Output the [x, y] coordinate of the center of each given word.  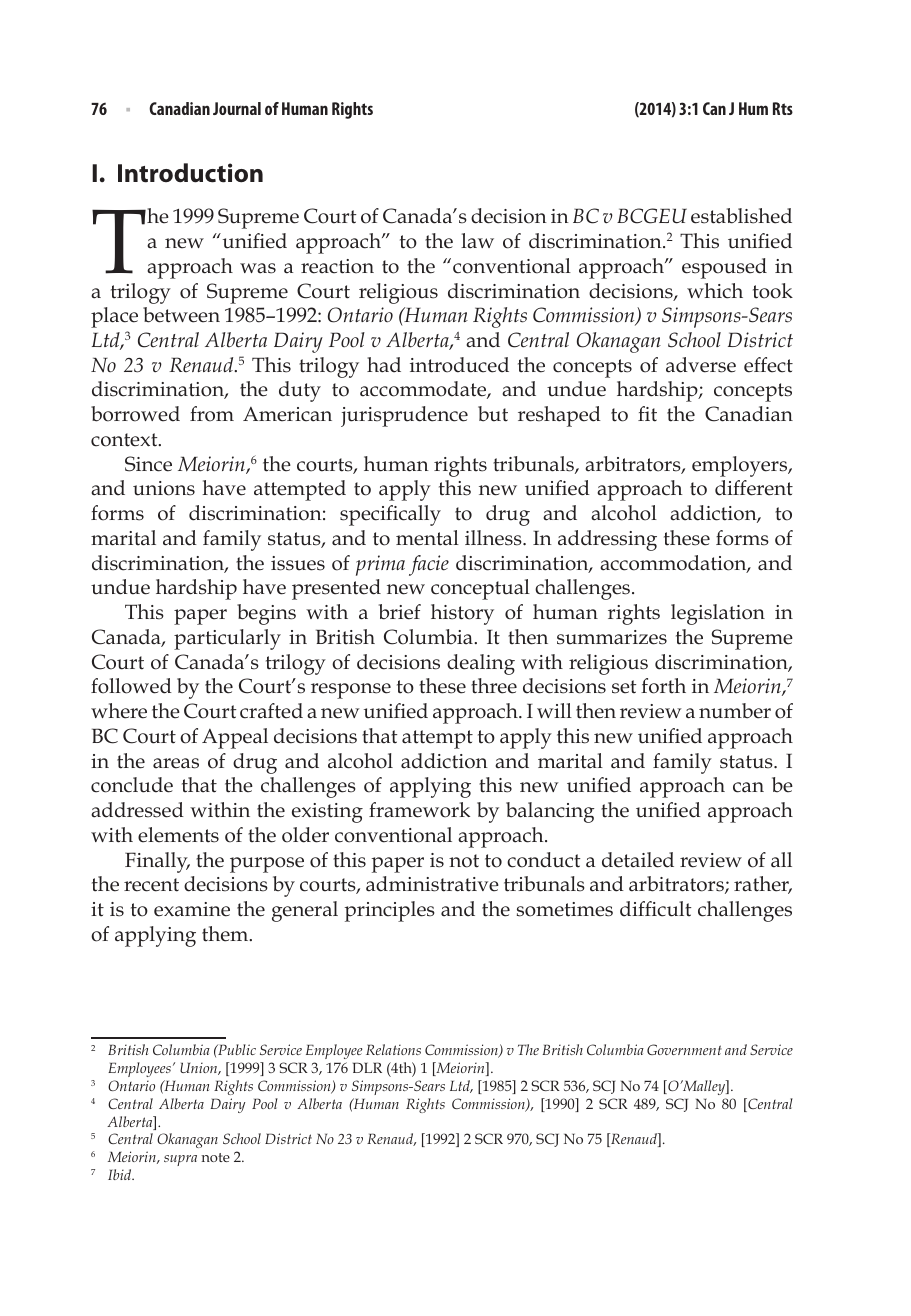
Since [148, 464]
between [181, 315]
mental [427, 538]
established [741, 216]
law [477, 241]
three [494, 686]
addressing [607, 540]
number [735, 711]
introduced [459, 365]
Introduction [190, 173]
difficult [655, 909]
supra [180, 1160]
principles [390, 911]
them [226, 934]
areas [176, 763]
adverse [701, 365]
